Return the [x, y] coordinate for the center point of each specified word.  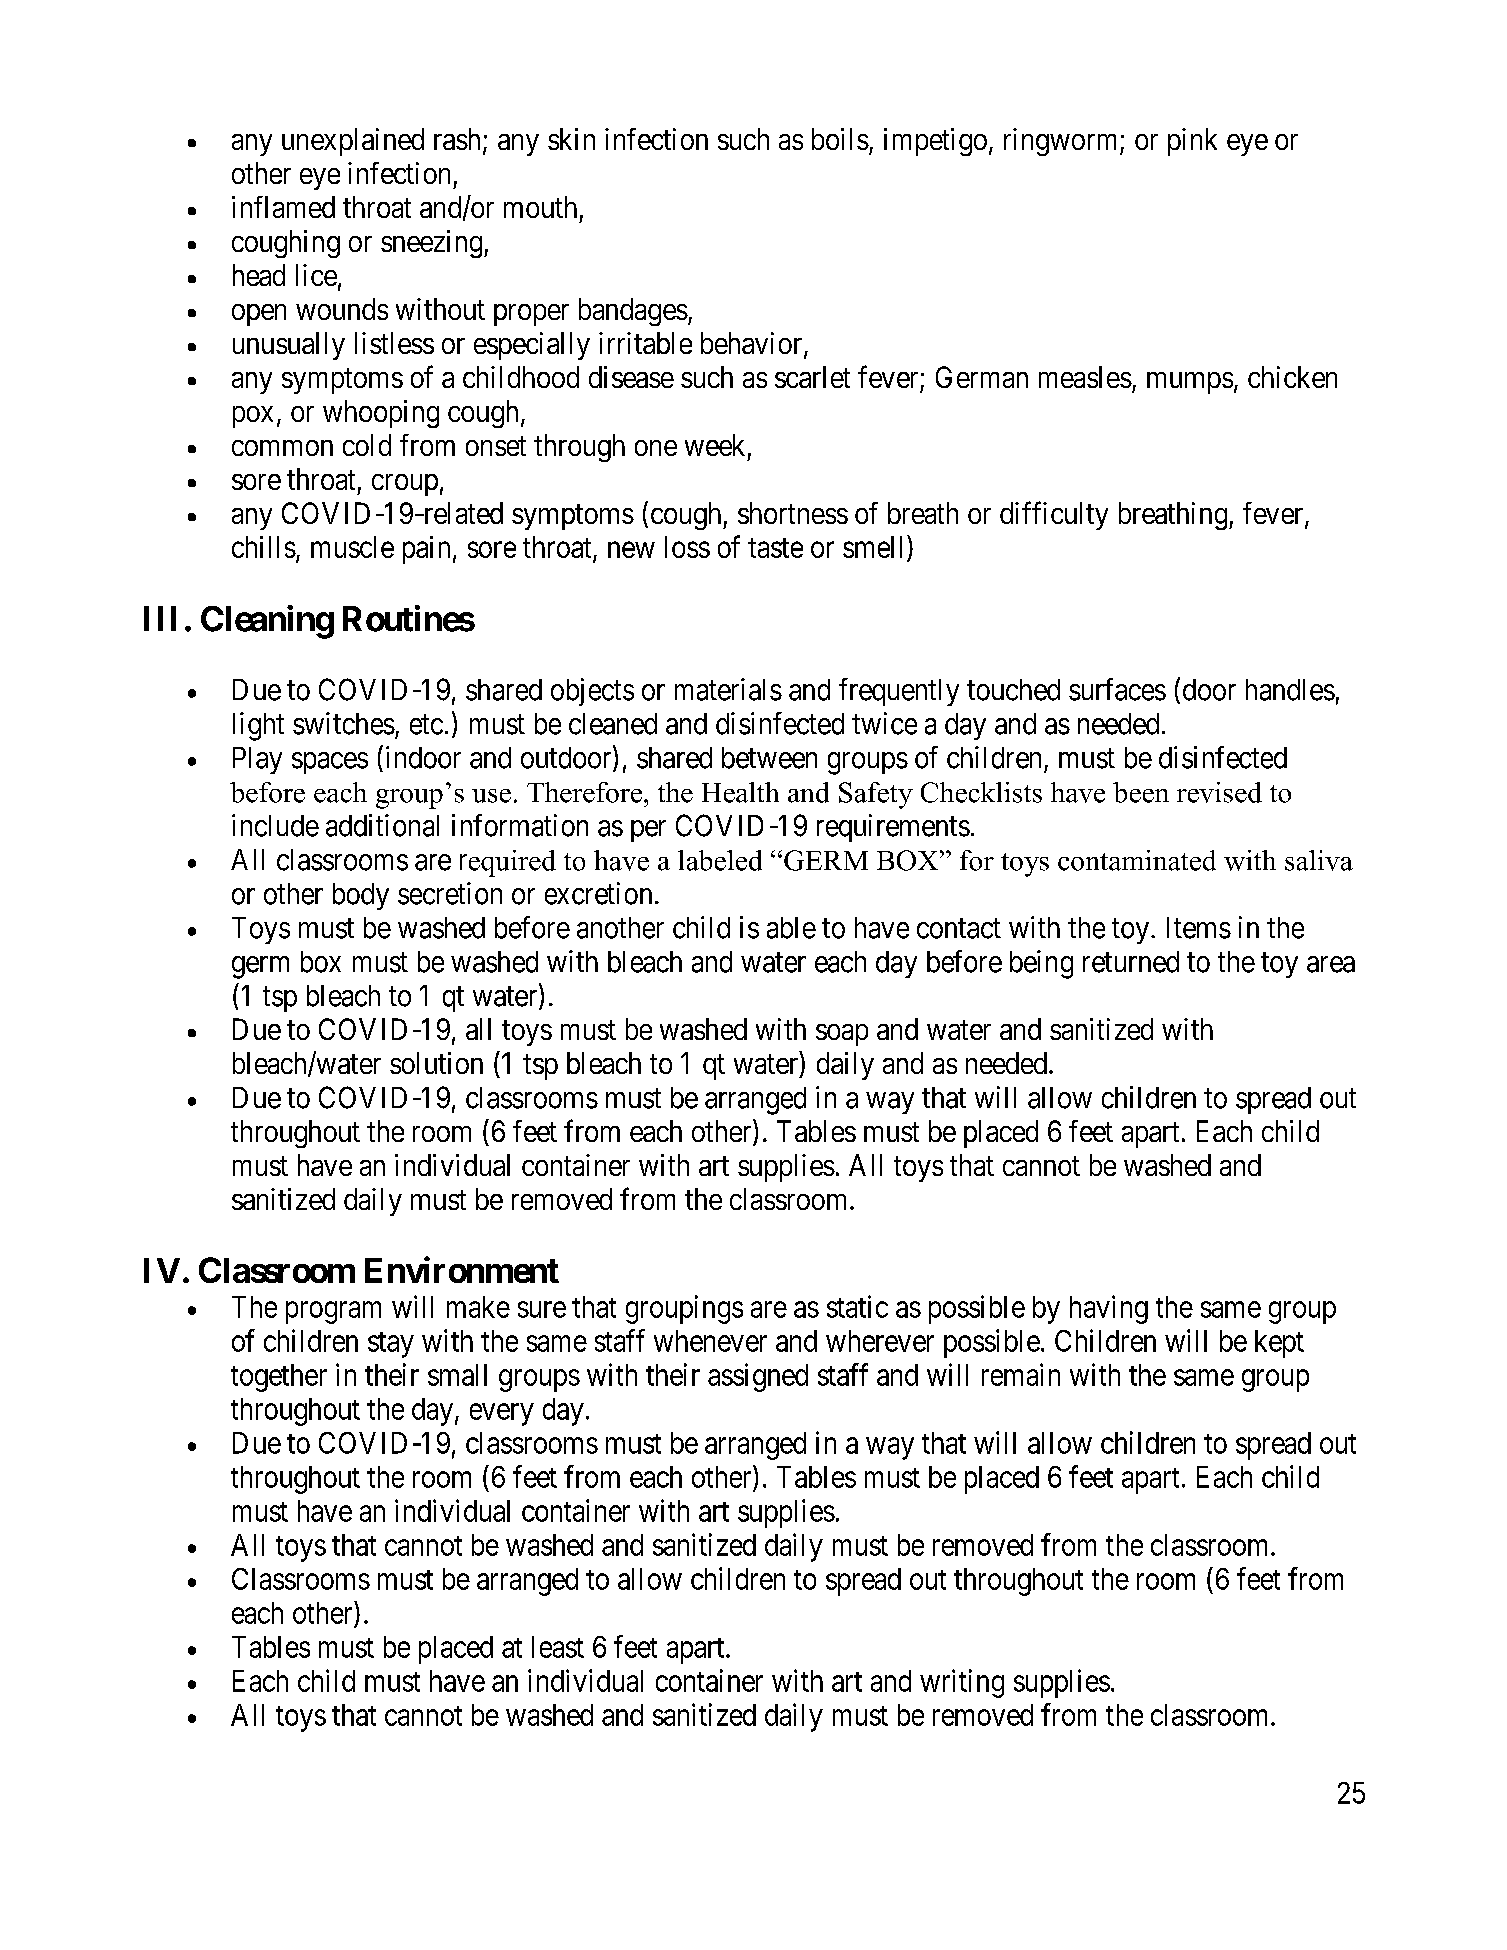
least [558, 1647]
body [361, 896]
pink [1192, 142]
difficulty [1054, 515]
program [333, 1313]
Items [1199, 928]
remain [1021, 1374]
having [1109, 1309]
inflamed [283, 207]
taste [775, 548]
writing [962, 1683]
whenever [710, 1341]
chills [264, 547]
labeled [720, 860]
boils [840, 139]
